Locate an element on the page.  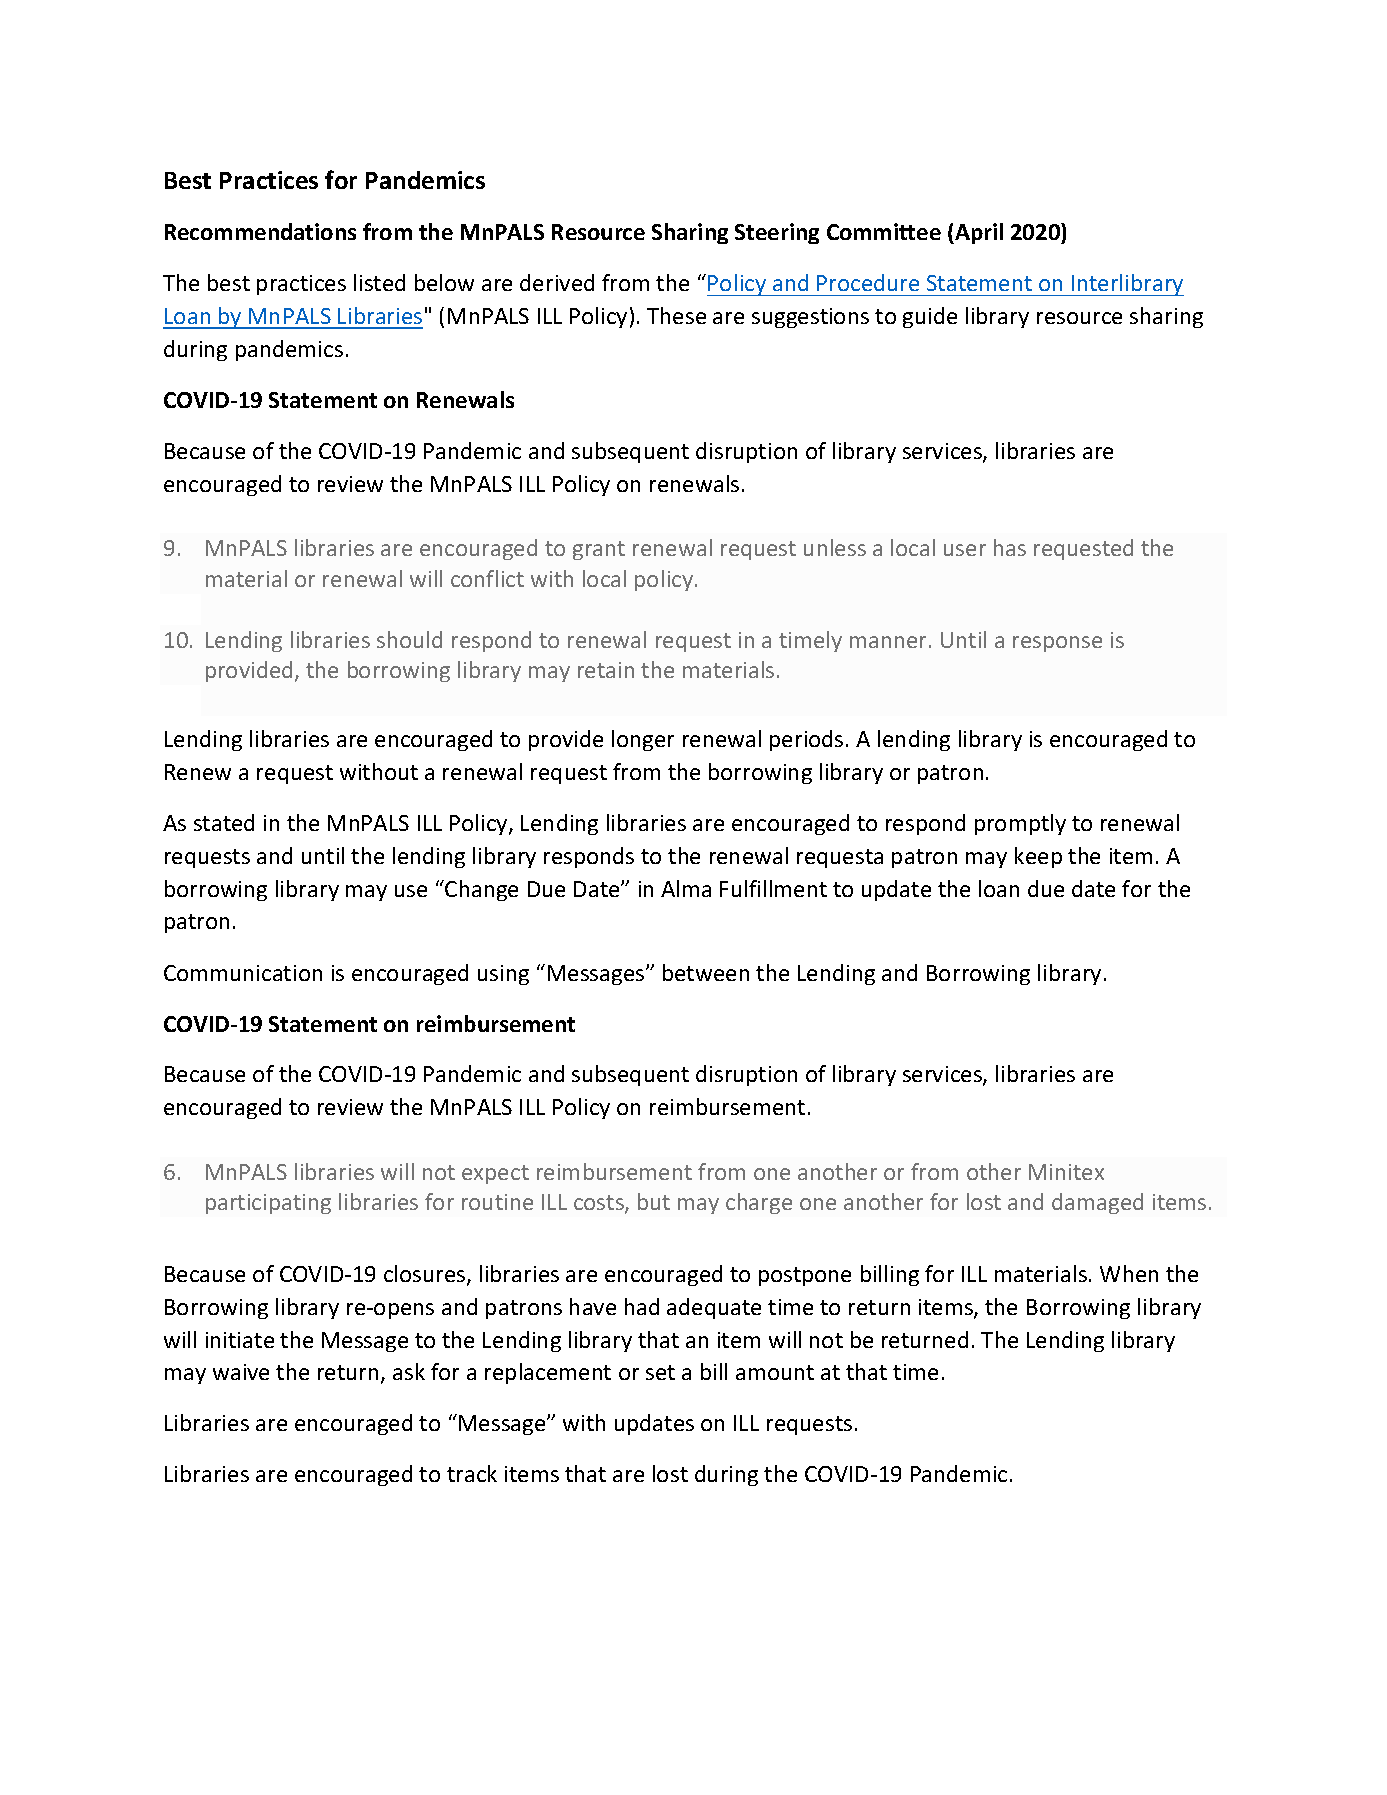
keep is located at coordinates (1038, 857).
